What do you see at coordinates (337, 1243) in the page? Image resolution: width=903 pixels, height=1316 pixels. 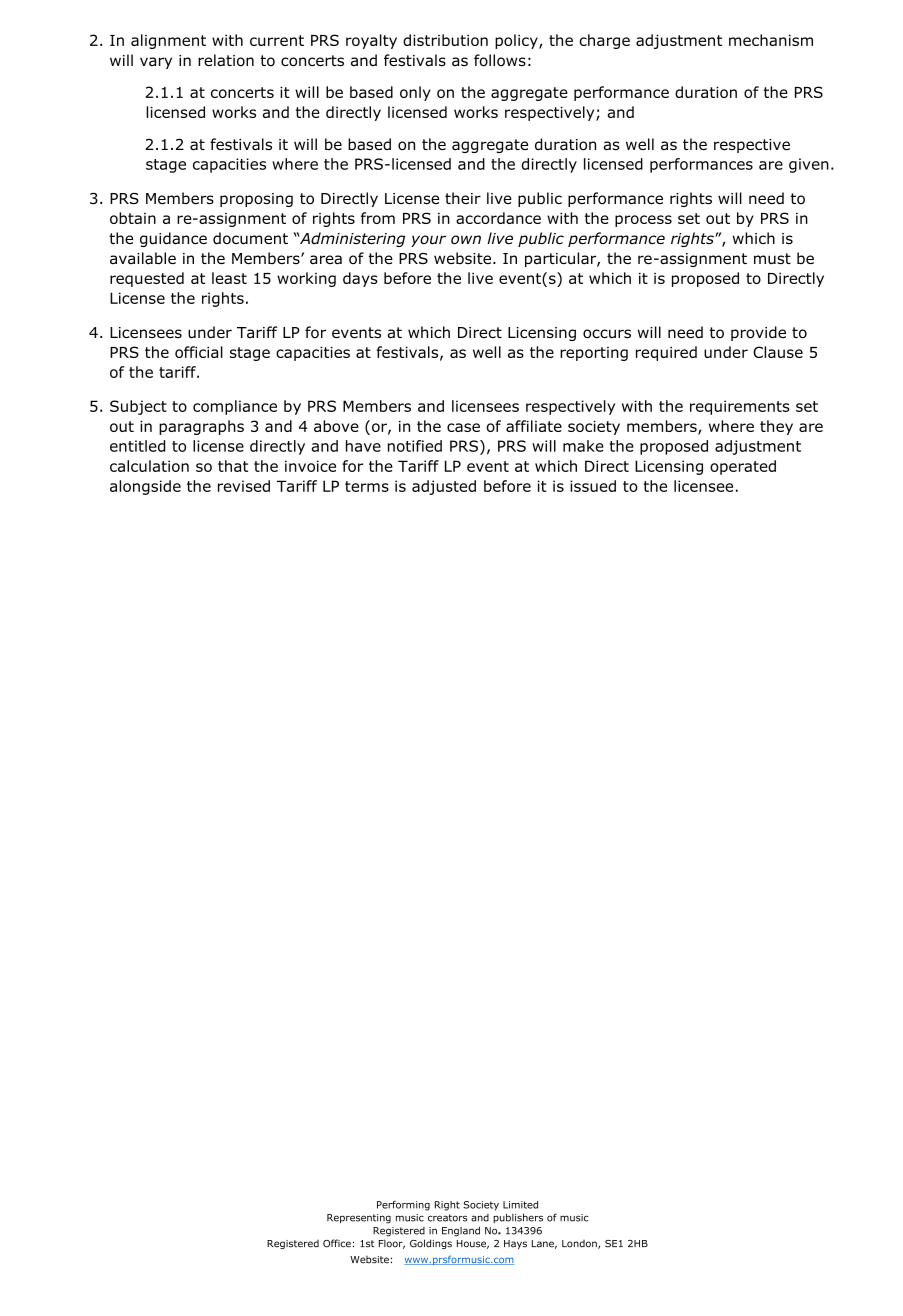 I see `Office` at bounding box center [337, 1243].
